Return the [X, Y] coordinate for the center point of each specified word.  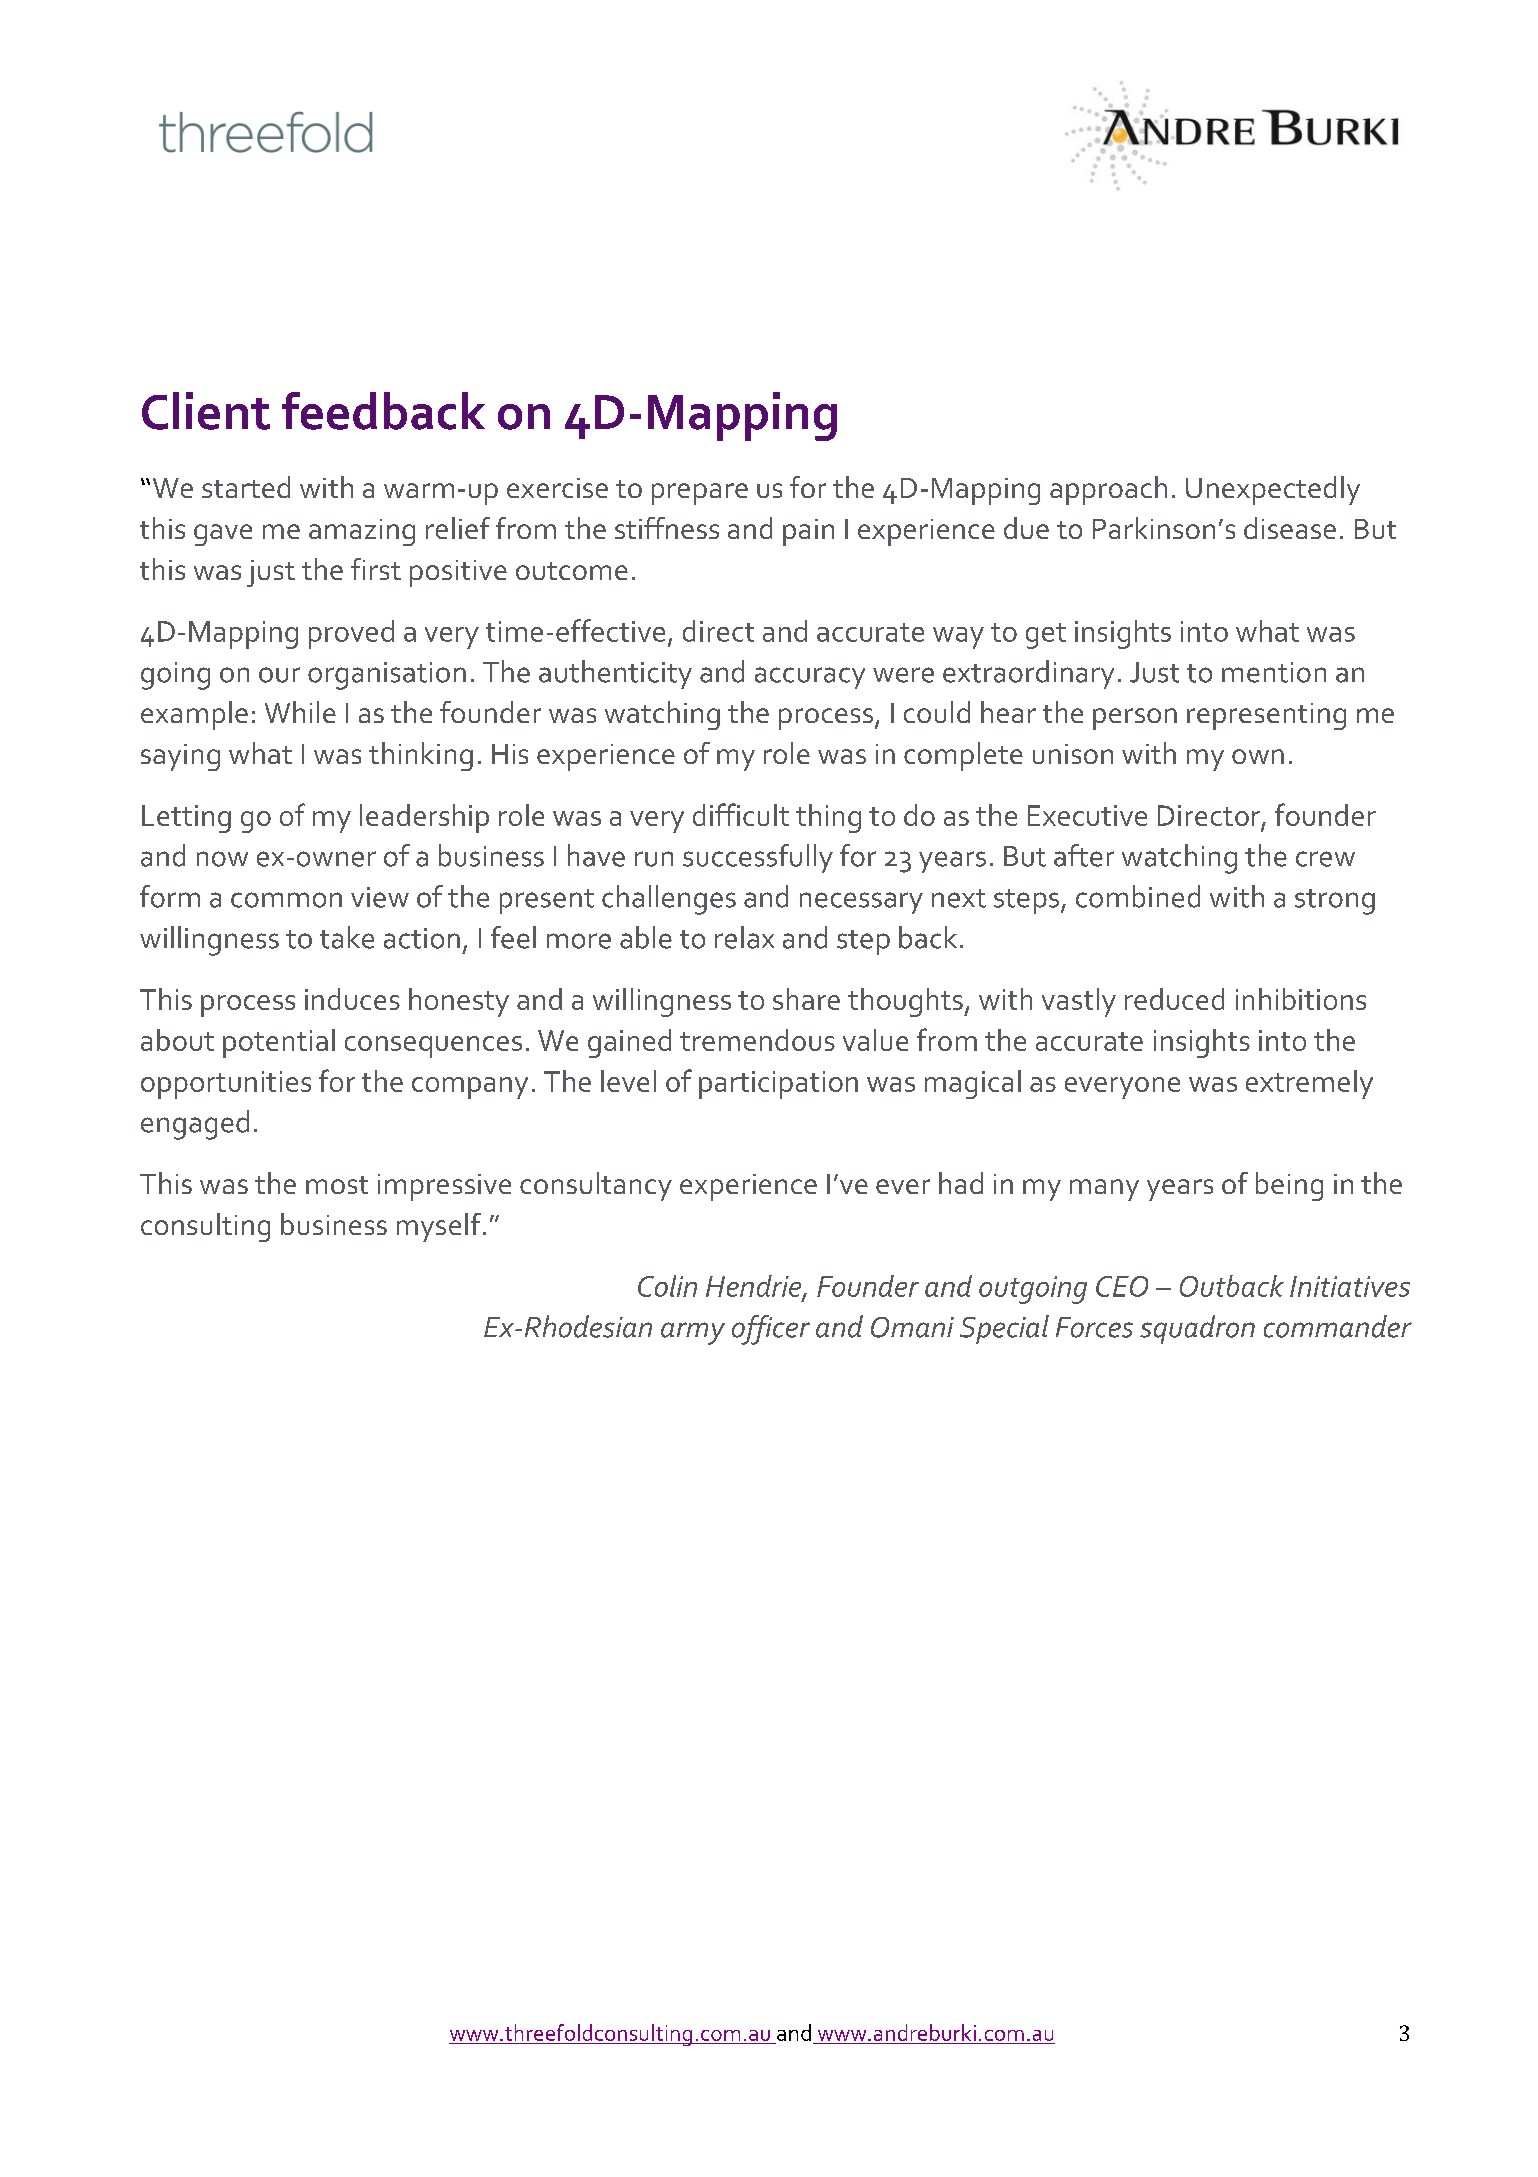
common [286, 900]
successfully [758, 858]
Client [206, 411]
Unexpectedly [1273, 490]
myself [439, 1227]
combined [1138, 896]
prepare [700, 494]
